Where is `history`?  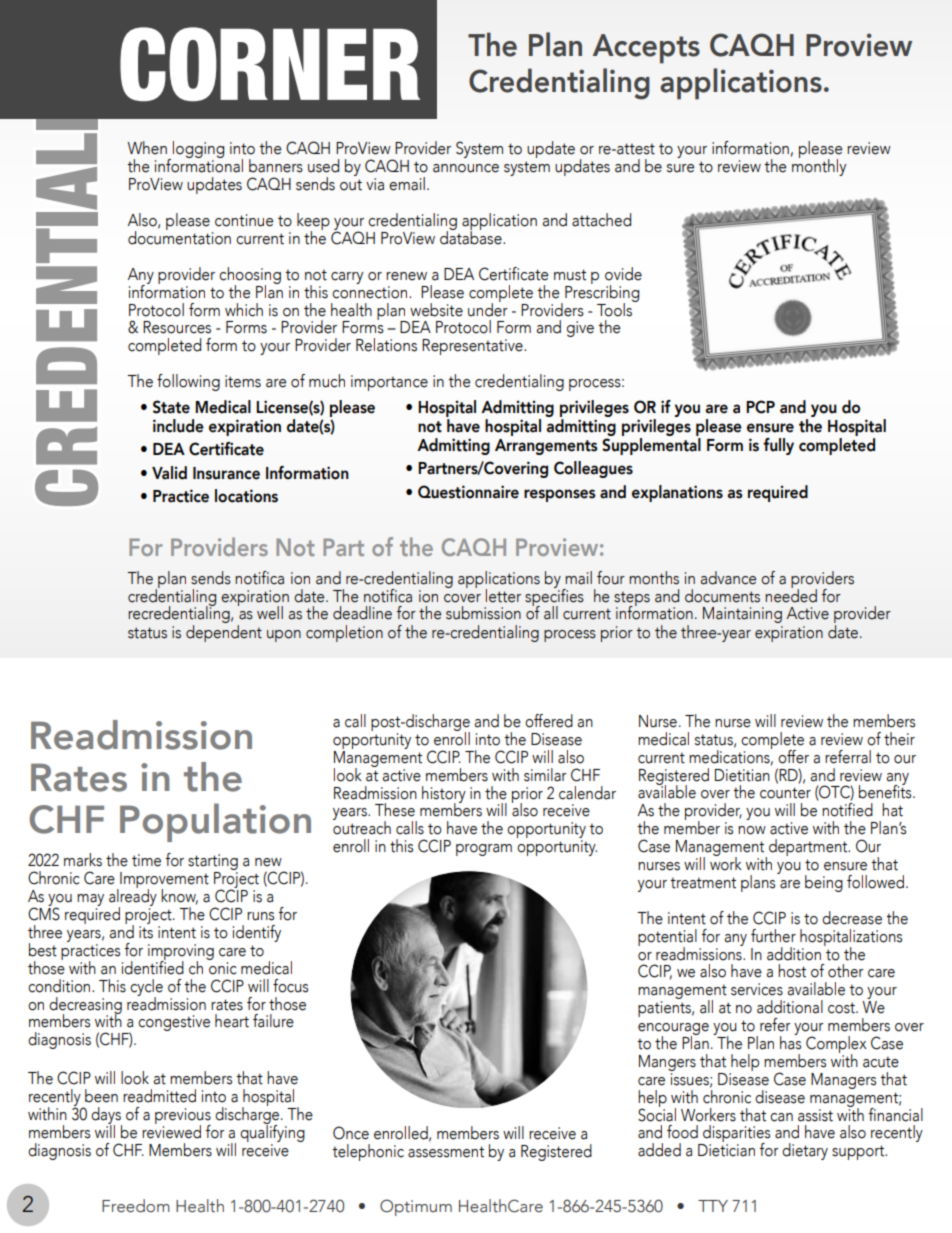 history is located at coordinates (444, 795).
